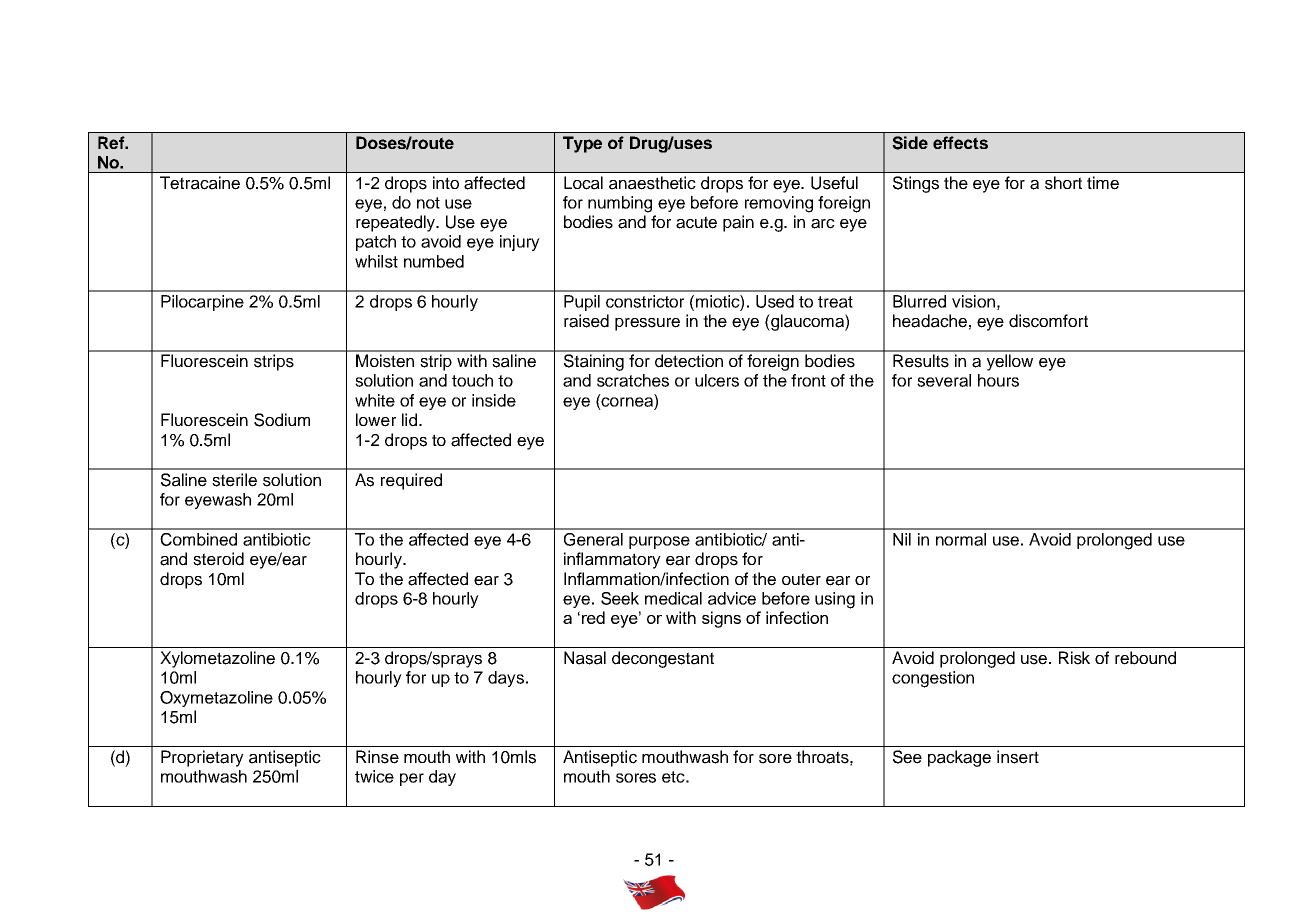  Describe the element at coordinates (234, 480) in the screenshot. I see `sterile` at that location.
